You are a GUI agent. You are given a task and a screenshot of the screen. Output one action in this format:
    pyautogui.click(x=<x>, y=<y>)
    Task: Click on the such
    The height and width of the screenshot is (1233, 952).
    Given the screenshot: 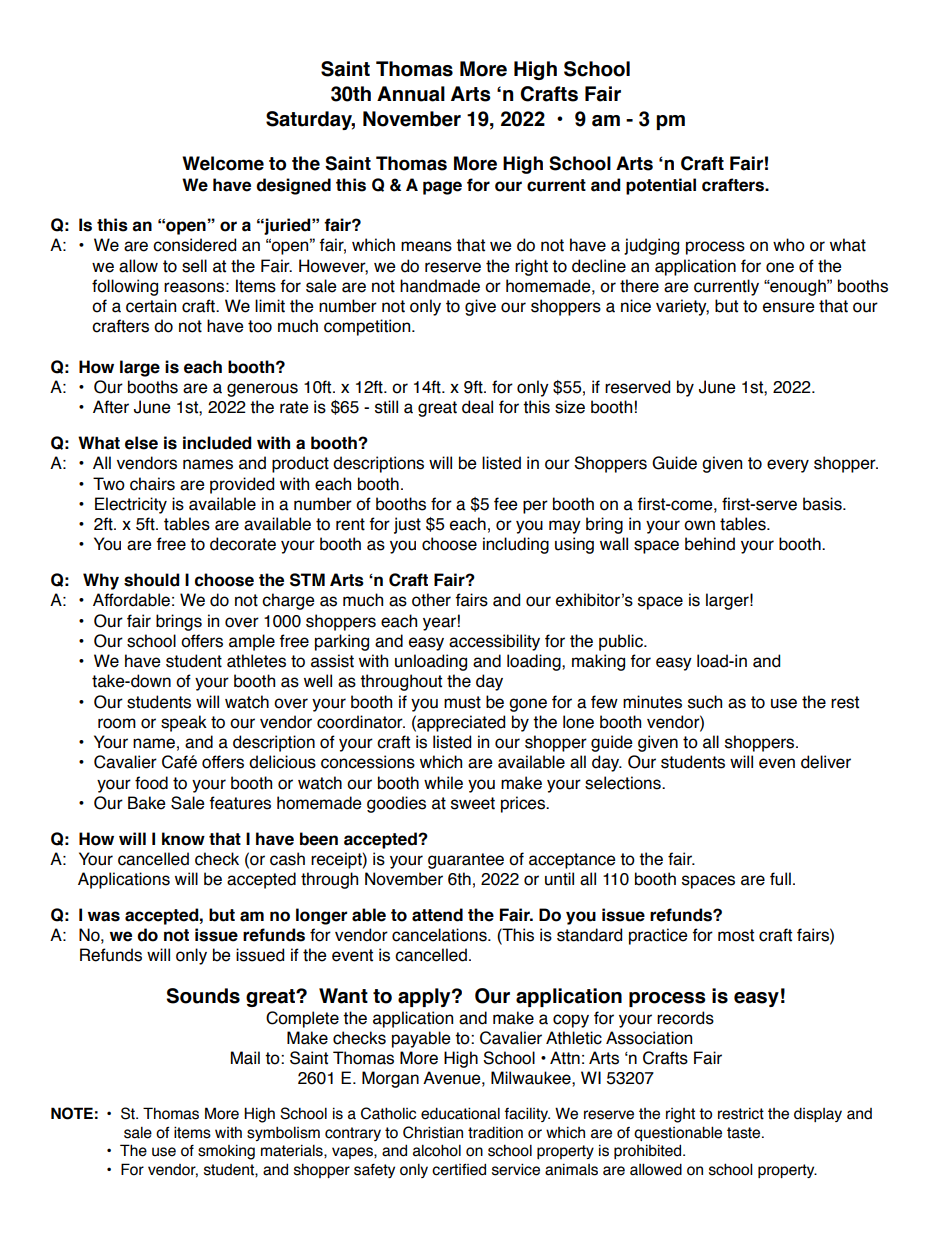 What is the action you would take?
    pyautogui.click(x=705, y=702)
